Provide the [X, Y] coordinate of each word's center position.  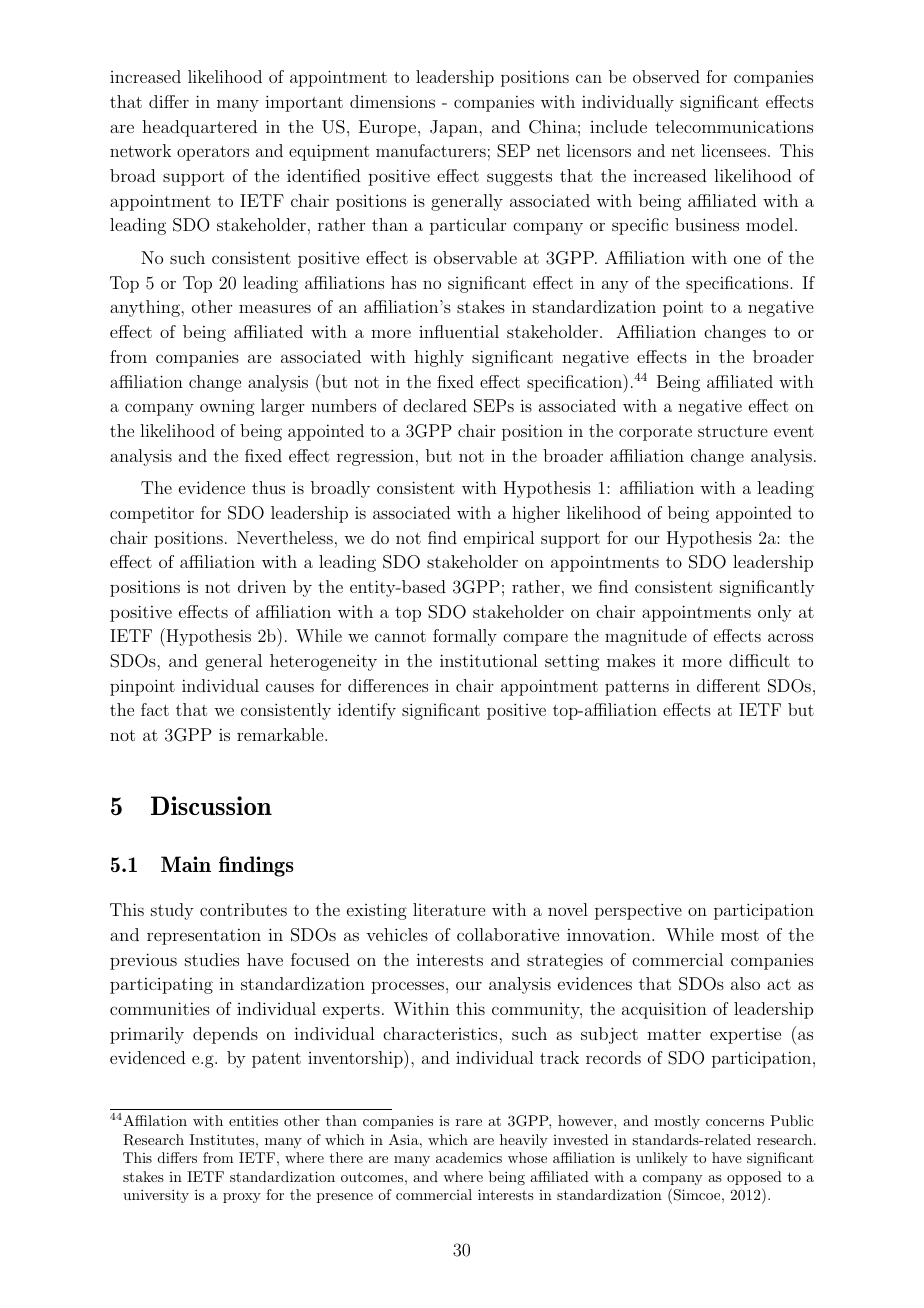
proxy [242, 1198]
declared [435, 405]
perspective [638, 911]
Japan [454, 128]
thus [268, 487]
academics [469, 1157]
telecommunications [734, 126]
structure [733, 431]
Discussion [211, 805]
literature [449, 909]
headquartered [199, 128]
